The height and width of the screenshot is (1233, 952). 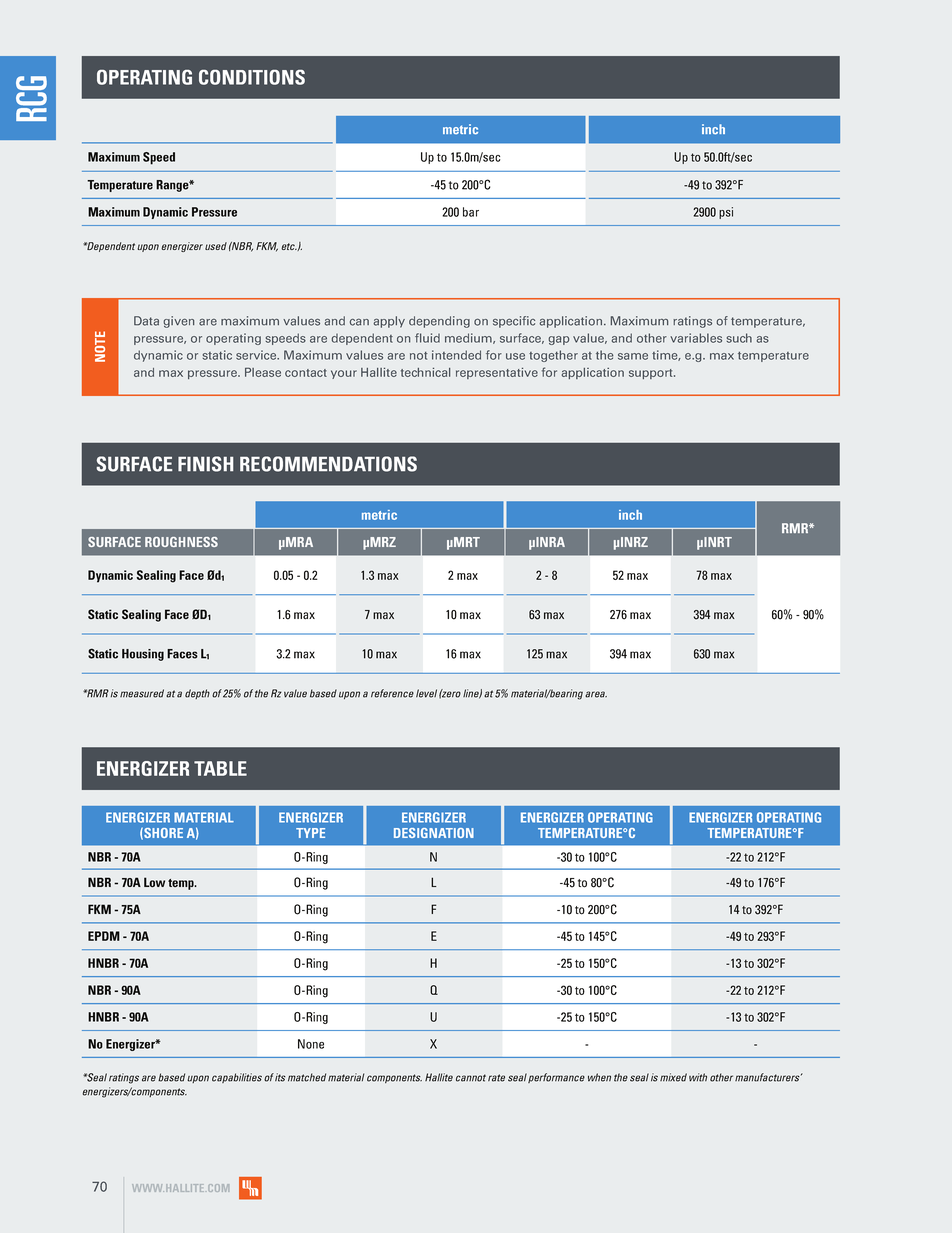 I want to click on support, so click(x=652, y=374).
